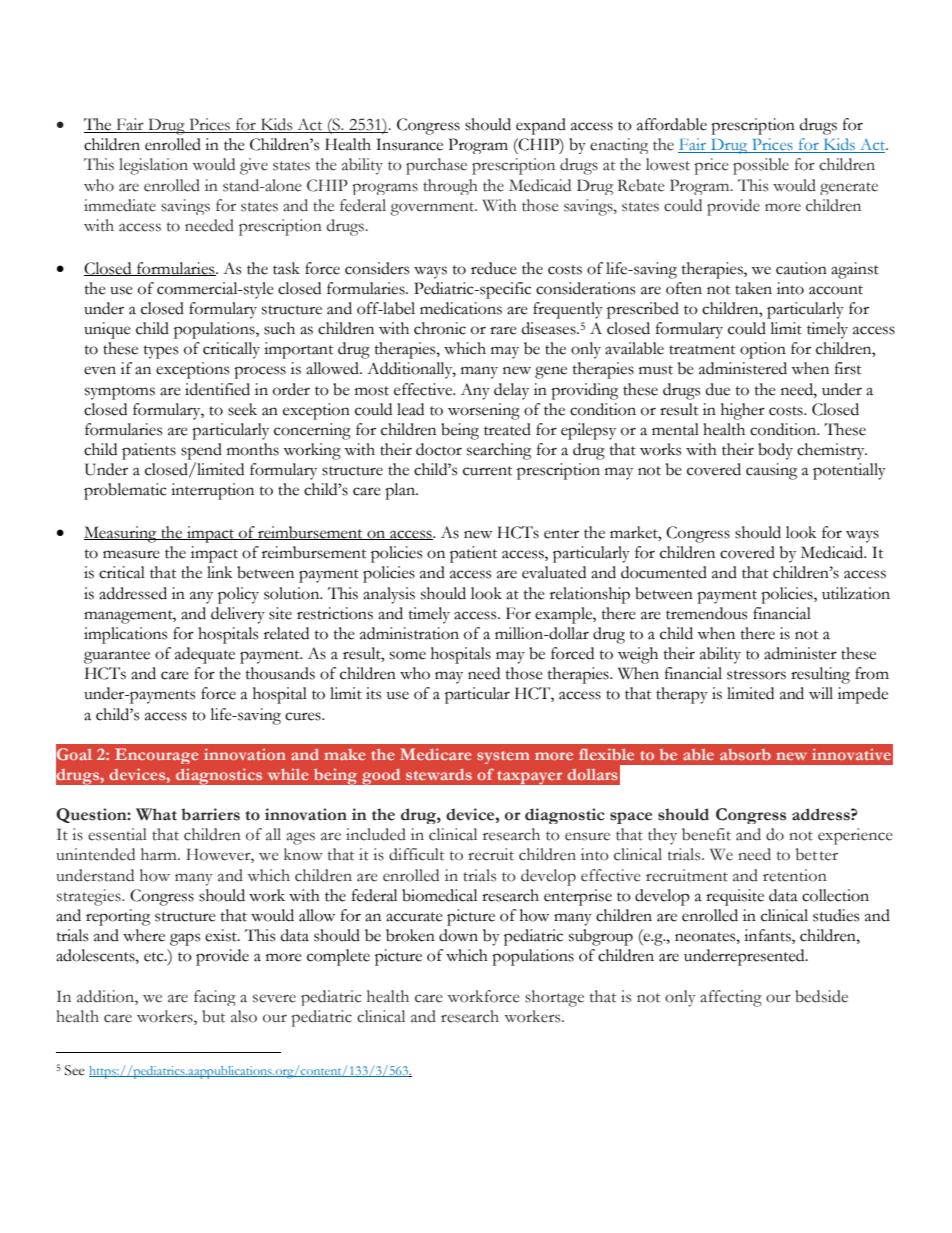 The image size is (952, 1233). I want to click on system, so click(503, 757).
